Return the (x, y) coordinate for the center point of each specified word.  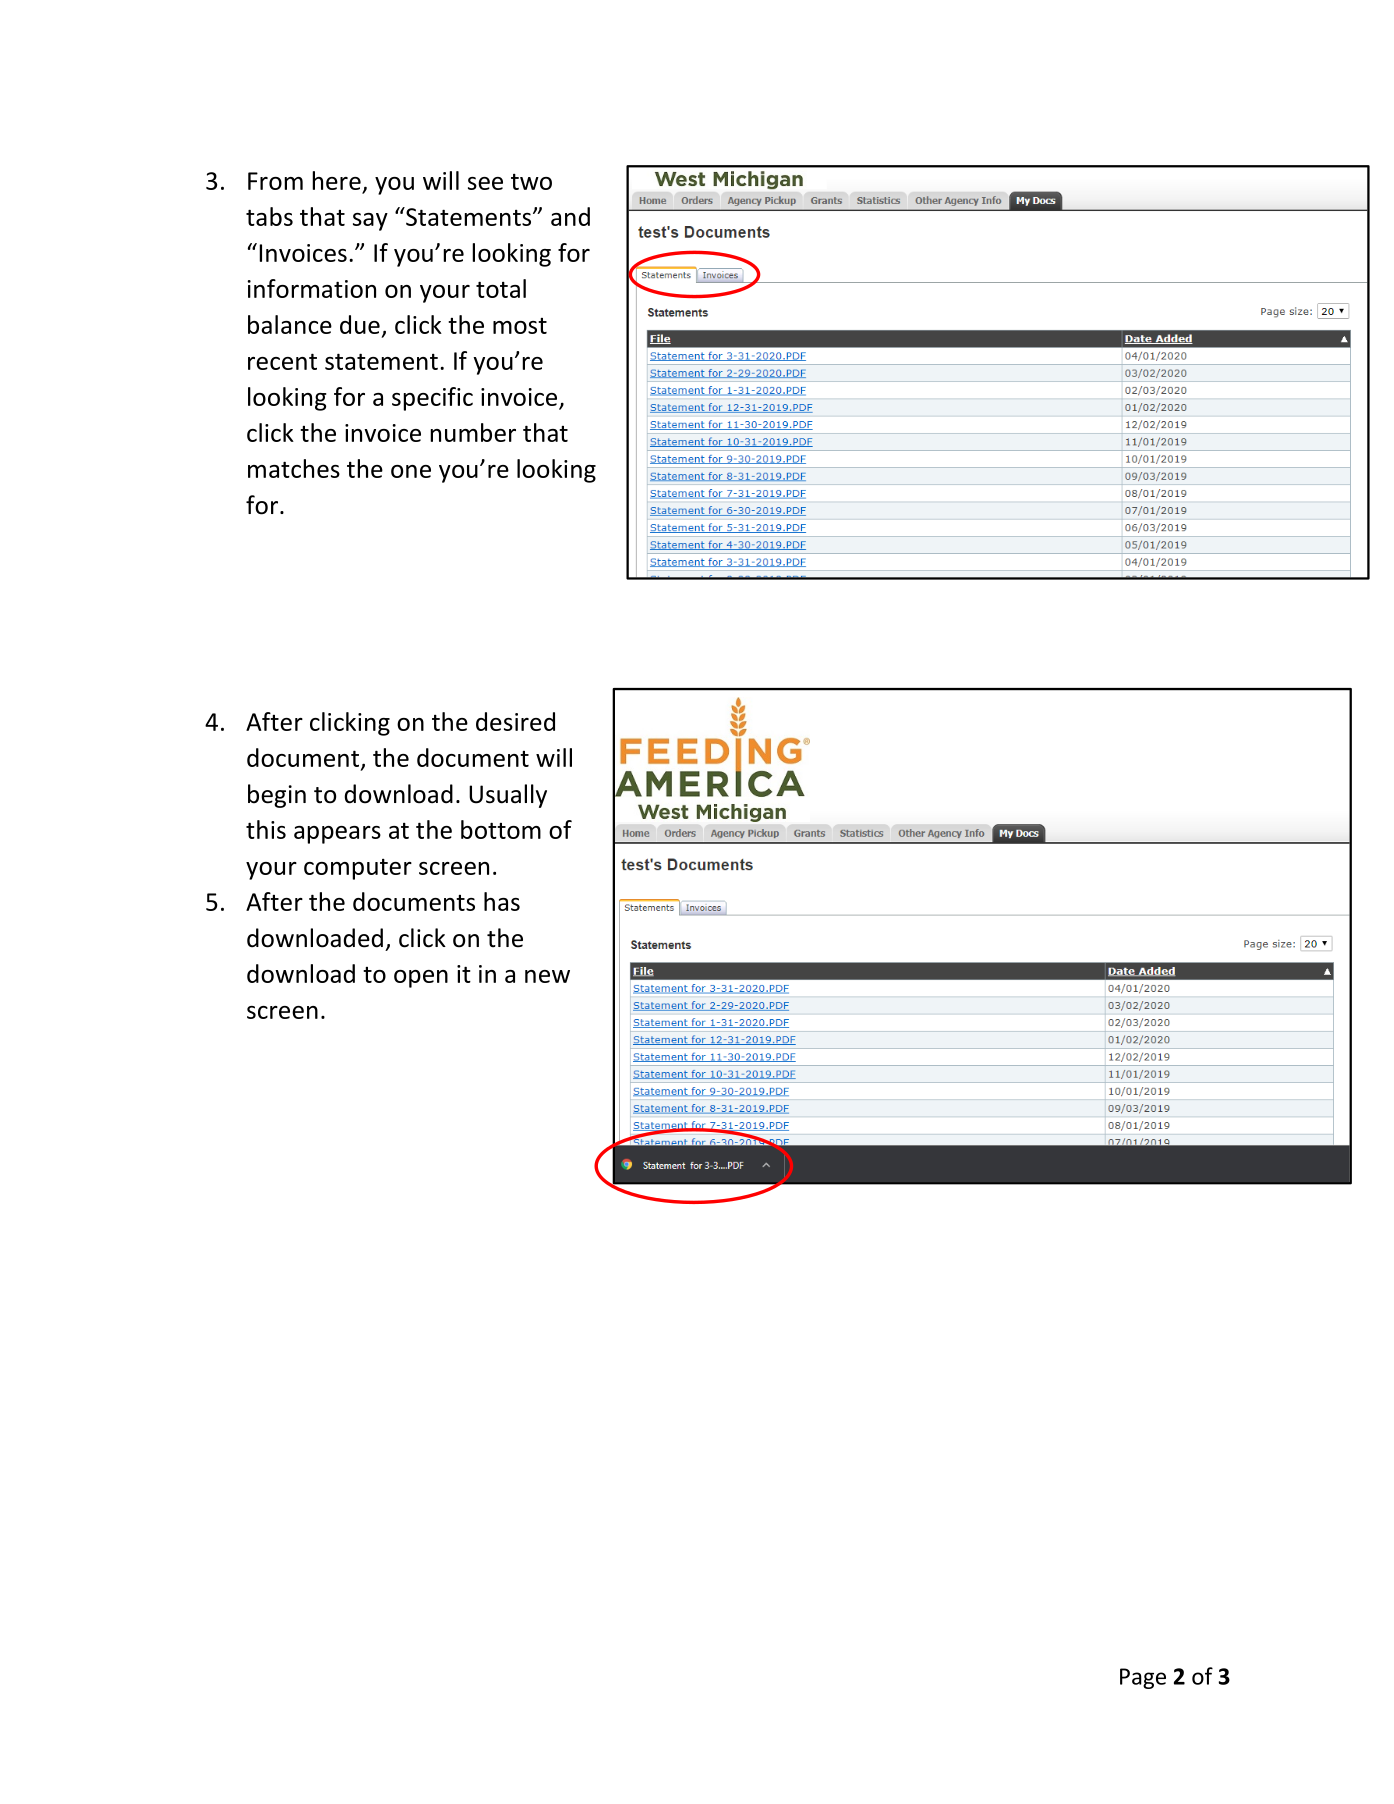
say (370, 222)
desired (515, 721)
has (502, 901)
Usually (508, 796)
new (547, 976)
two (531, 182)
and (570, 216)
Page (1143, 1678)
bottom (501, 829)
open (421, 979)
